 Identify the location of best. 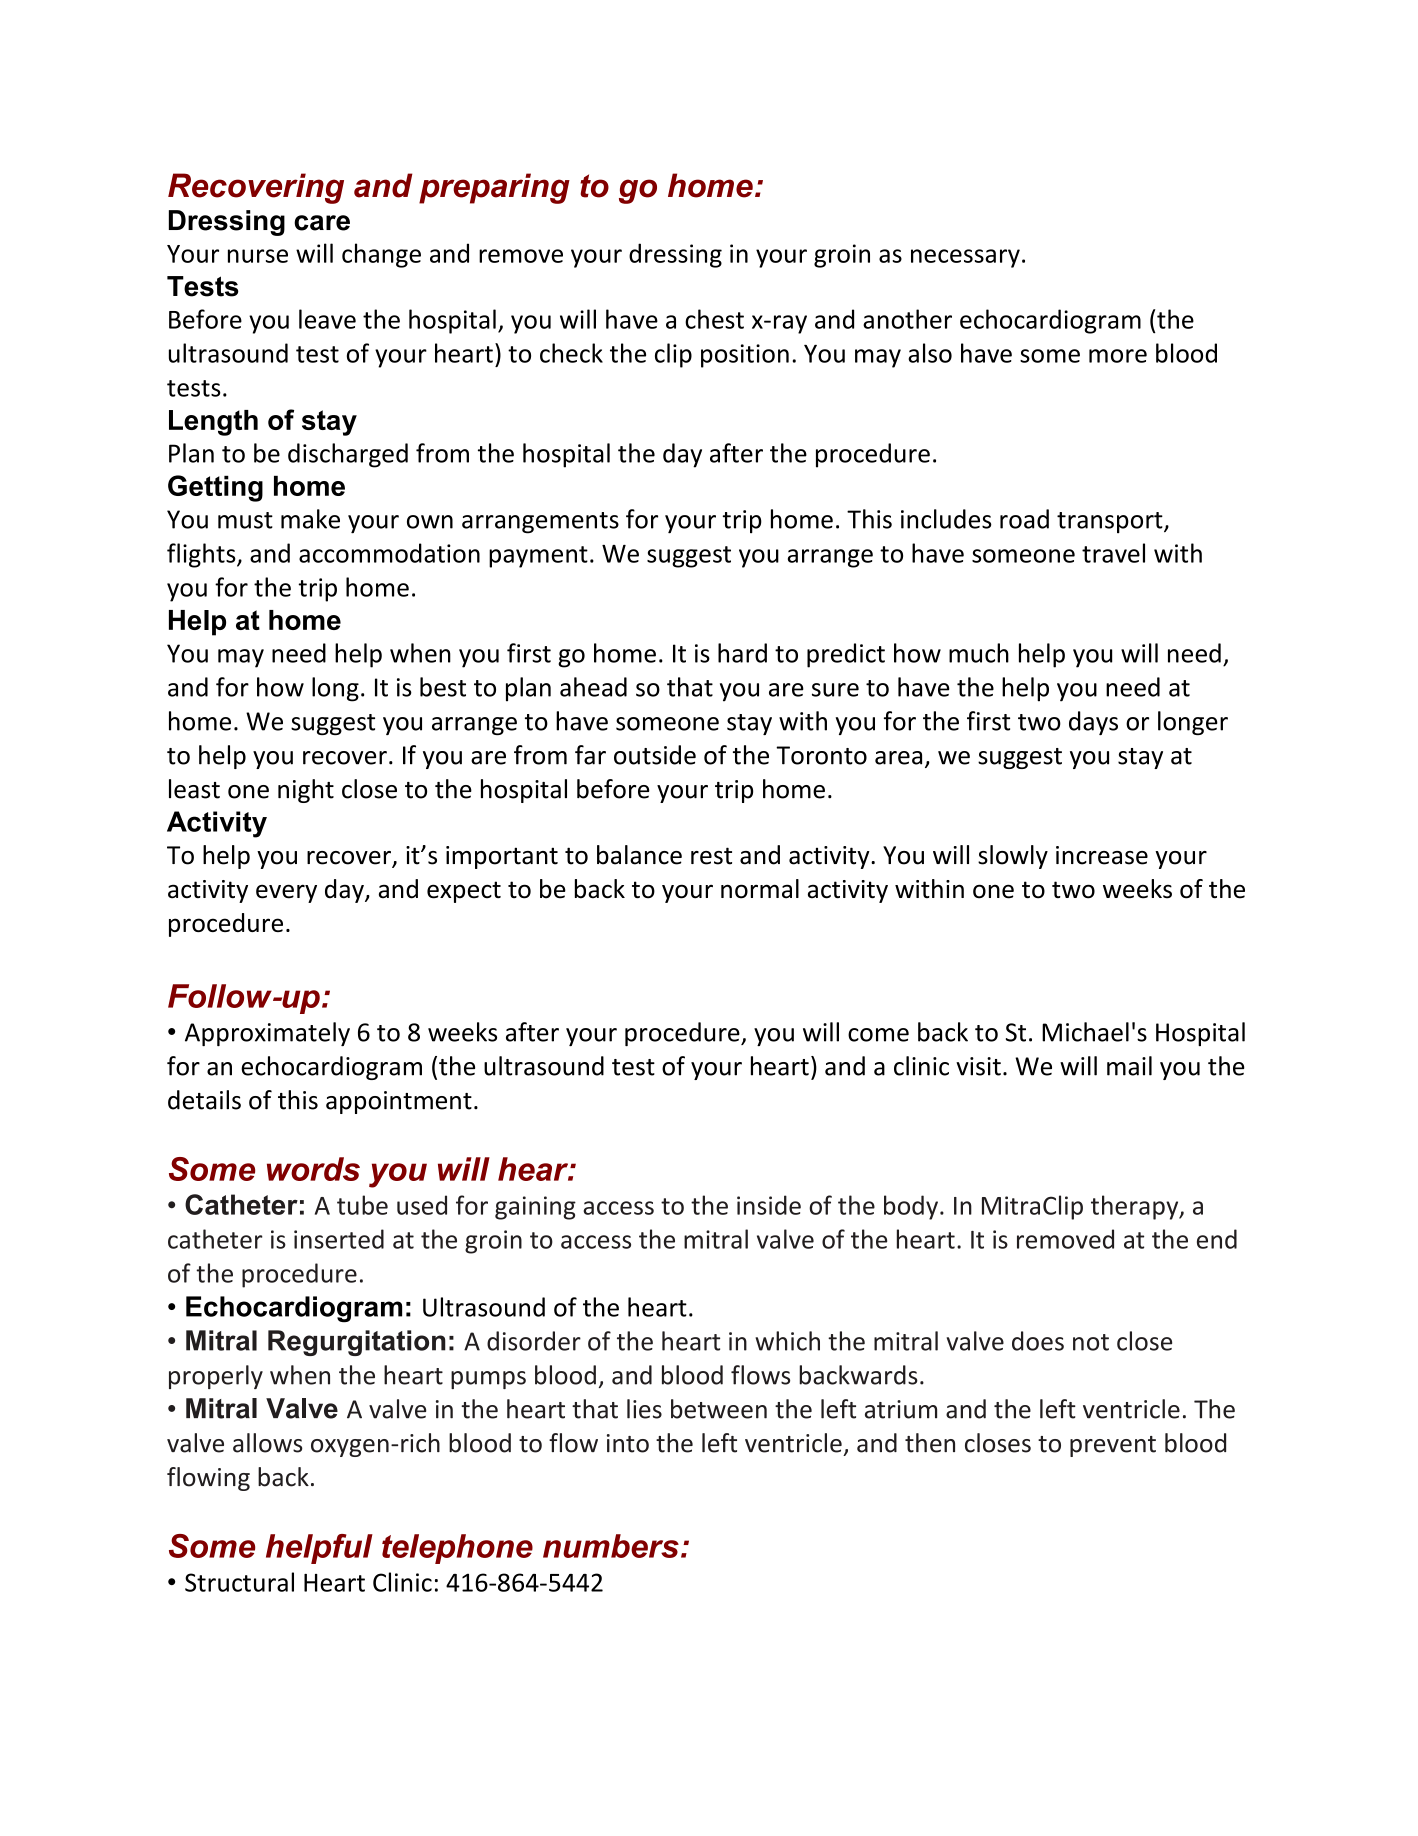
(443, 687).
